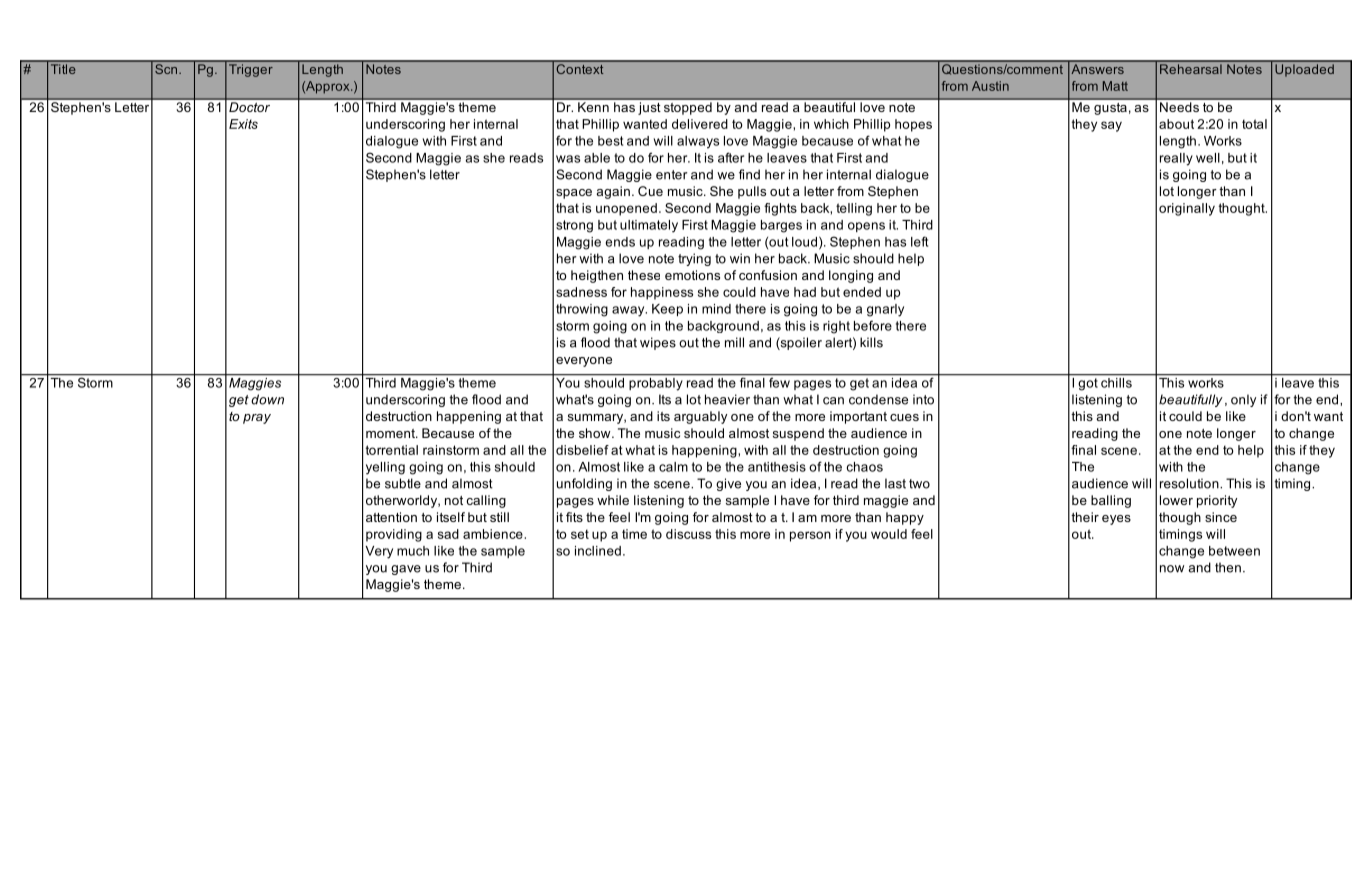 This page has width=1372, height=887. I want to click on much, so click(413, 551).
